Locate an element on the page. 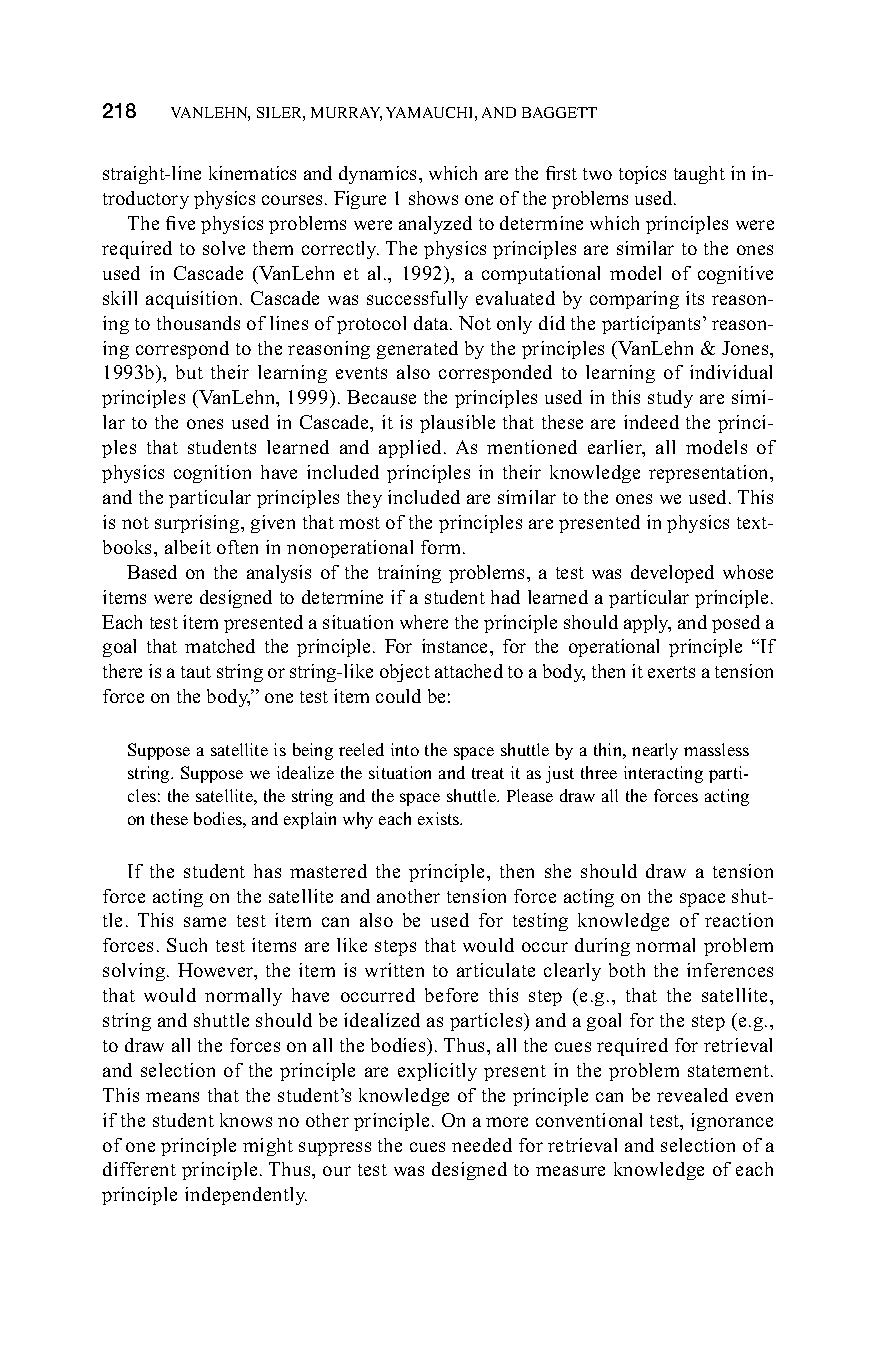 This document has width=896, height=1345. different is located at coordinates (139, 1169).
